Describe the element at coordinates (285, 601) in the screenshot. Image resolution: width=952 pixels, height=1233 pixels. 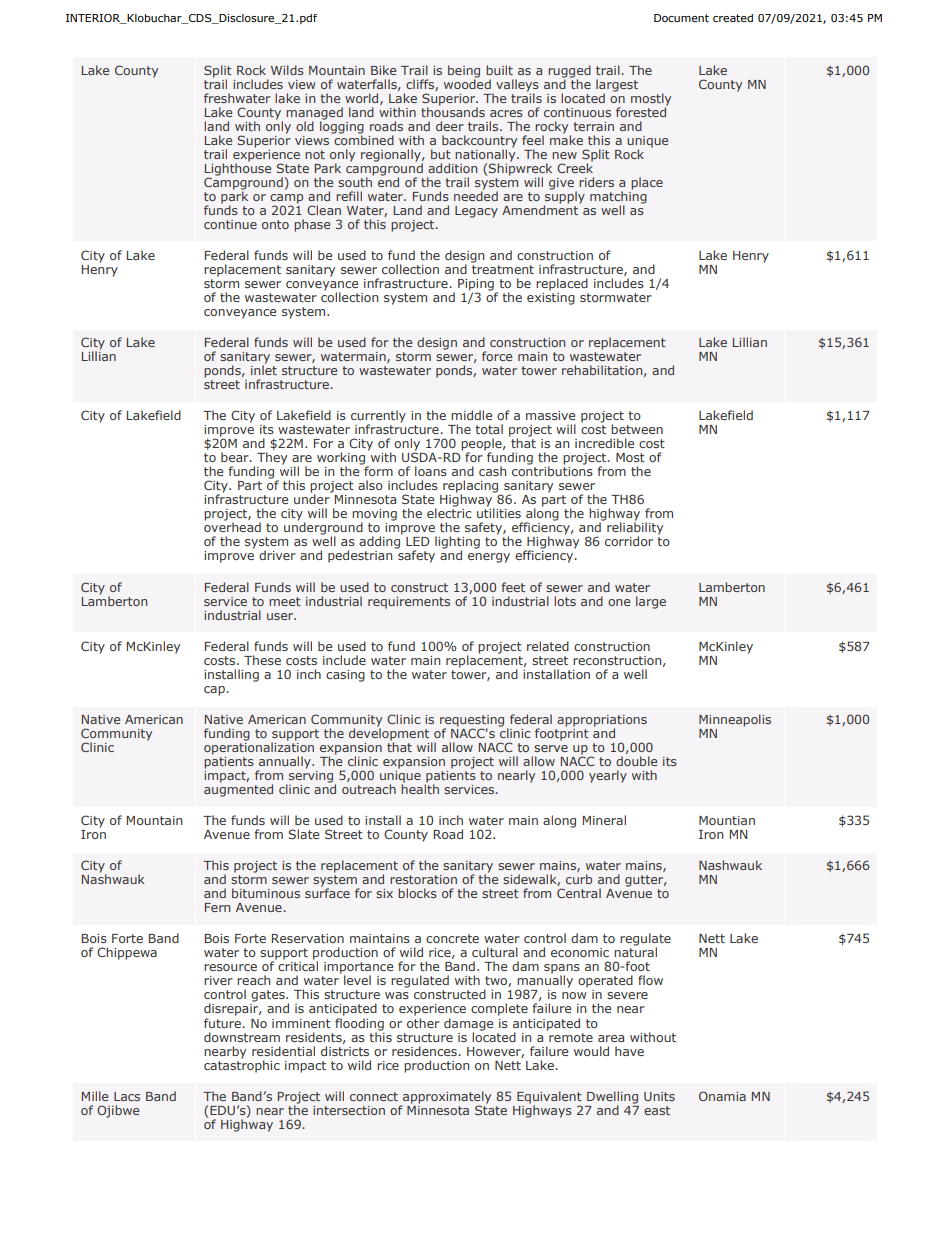
I see `meet` at that location.
